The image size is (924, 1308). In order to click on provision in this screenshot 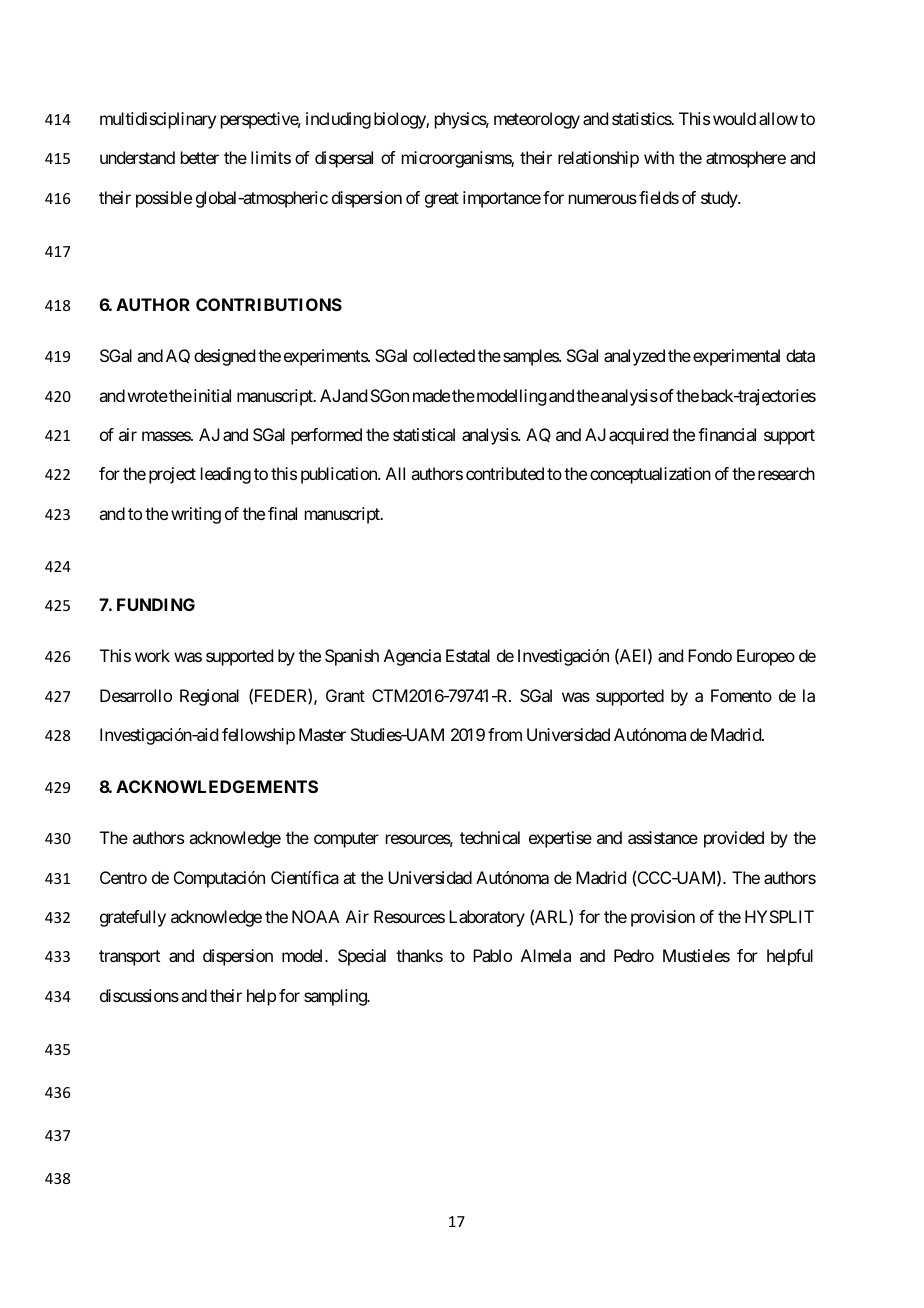, I will do `click(663, 918)`.
